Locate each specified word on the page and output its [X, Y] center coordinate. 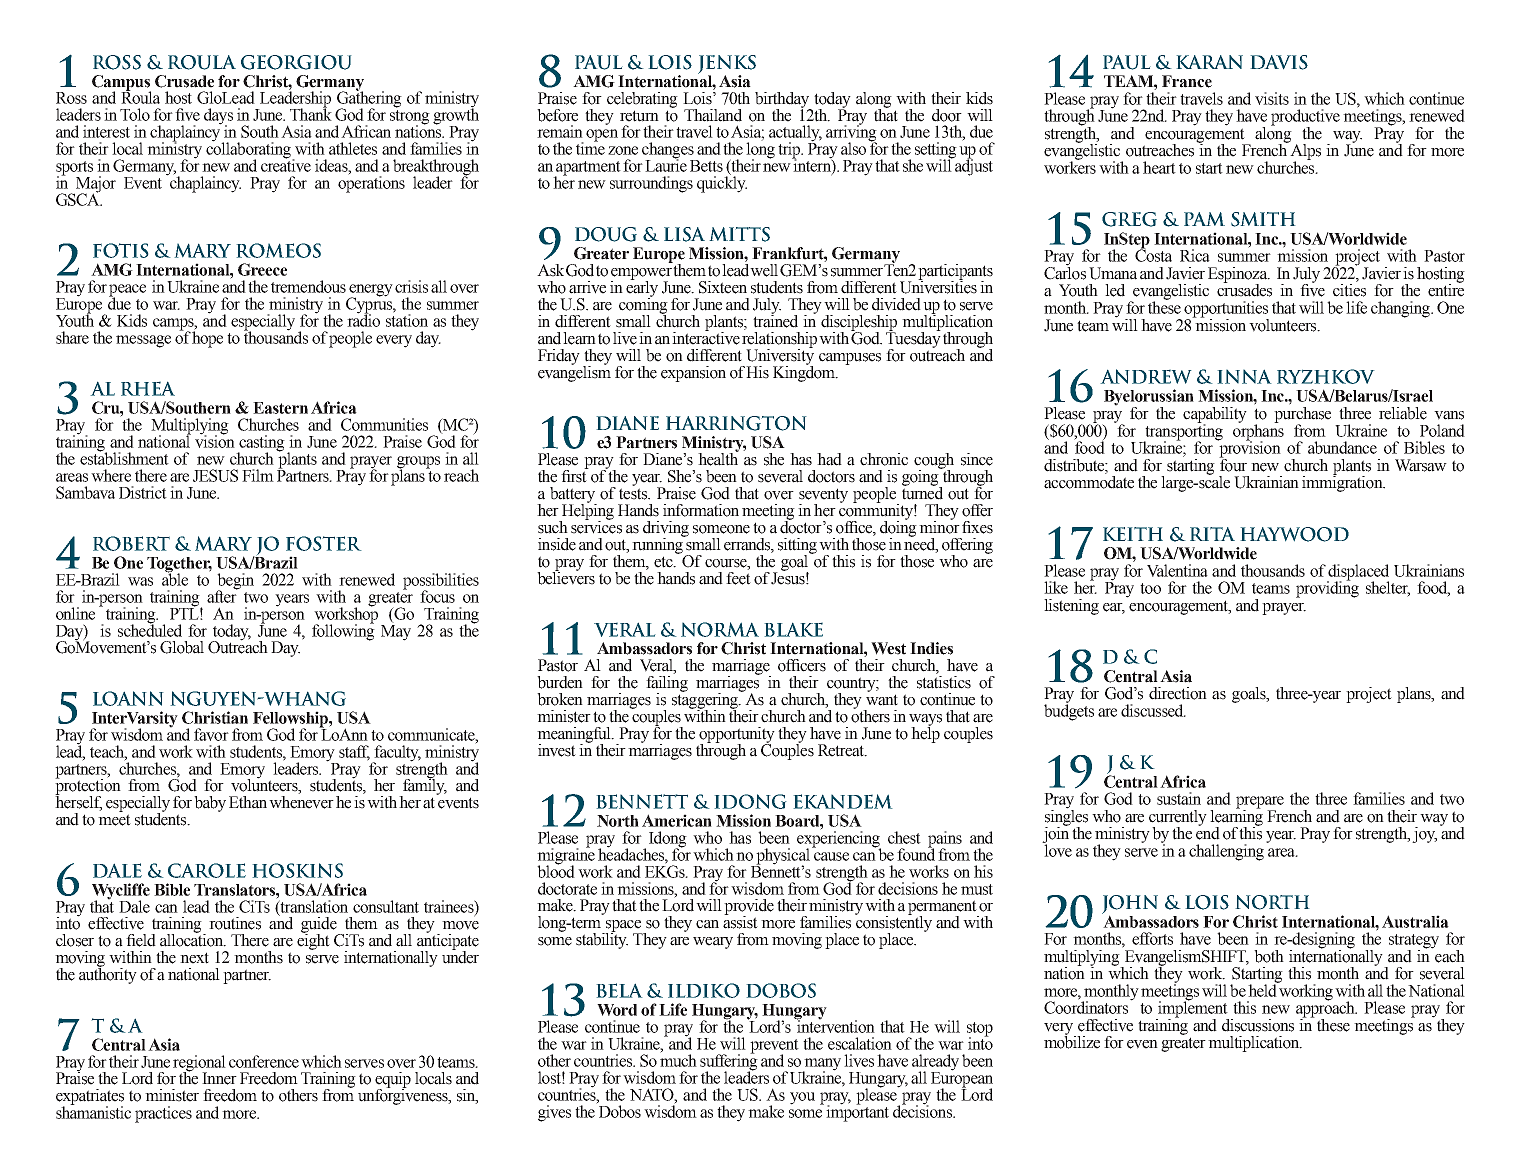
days [218, 117]
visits [1272, 98]
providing [1327, 588]
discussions [1258, 1025]
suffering [729, 1062]
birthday [783, 101]
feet [738, 577]
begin [235, 582]
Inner [219, 1078]
